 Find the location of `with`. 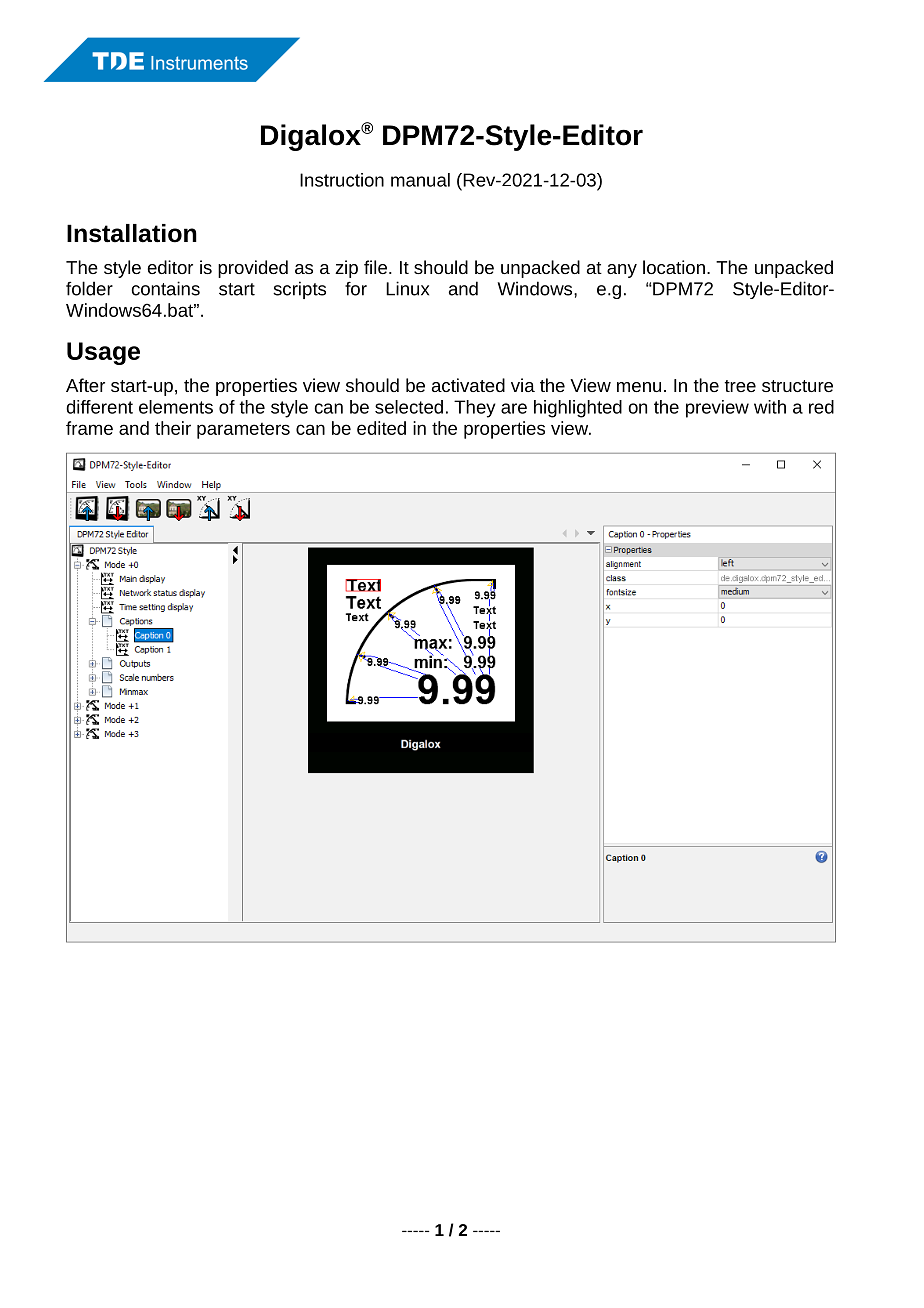

with is located at coordinates (770, 407).
